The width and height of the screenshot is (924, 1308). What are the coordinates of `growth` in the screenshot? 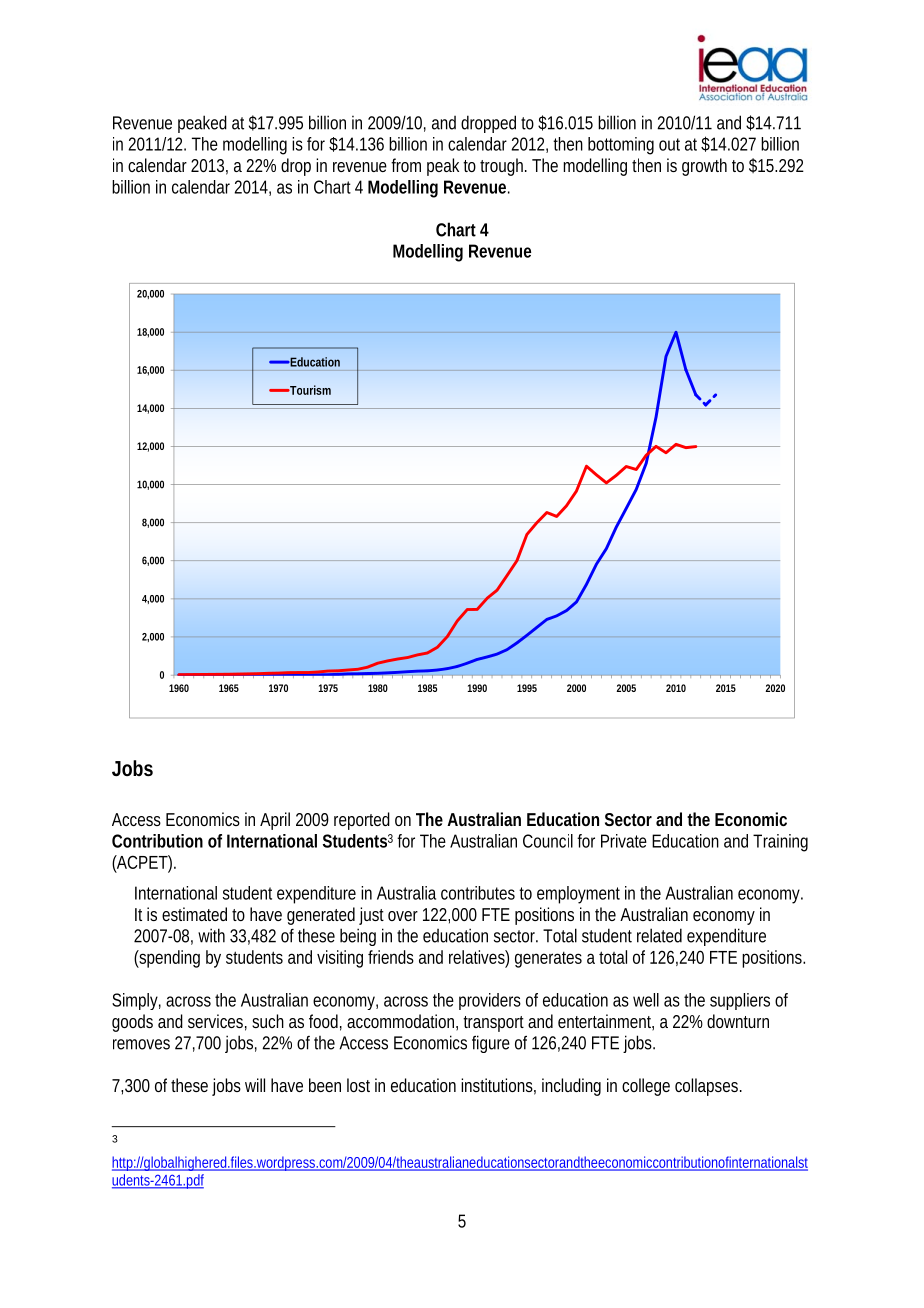 It's located at (704, 167).
